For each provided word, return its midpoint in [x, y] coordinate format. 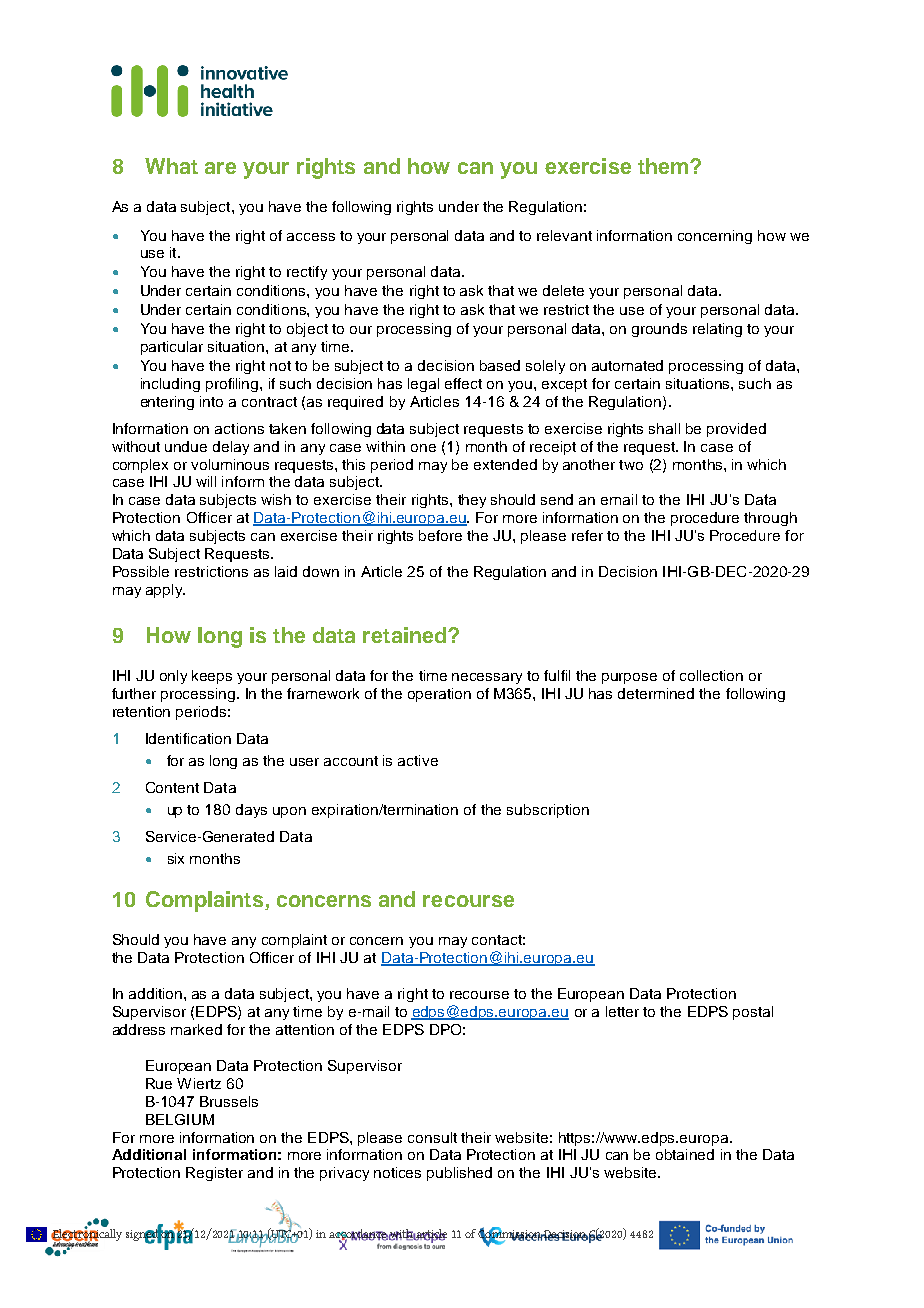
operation [439, 695]
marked [196, 1029]
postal [753, 1013]
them [664, 166]
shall [664, 428]
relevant [564, 235]
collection [711, 675]
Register [214, 1174]
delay [231, 448]
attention [305, 1029]
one [423, 448]
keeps [212, 677]
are [220, 168]
